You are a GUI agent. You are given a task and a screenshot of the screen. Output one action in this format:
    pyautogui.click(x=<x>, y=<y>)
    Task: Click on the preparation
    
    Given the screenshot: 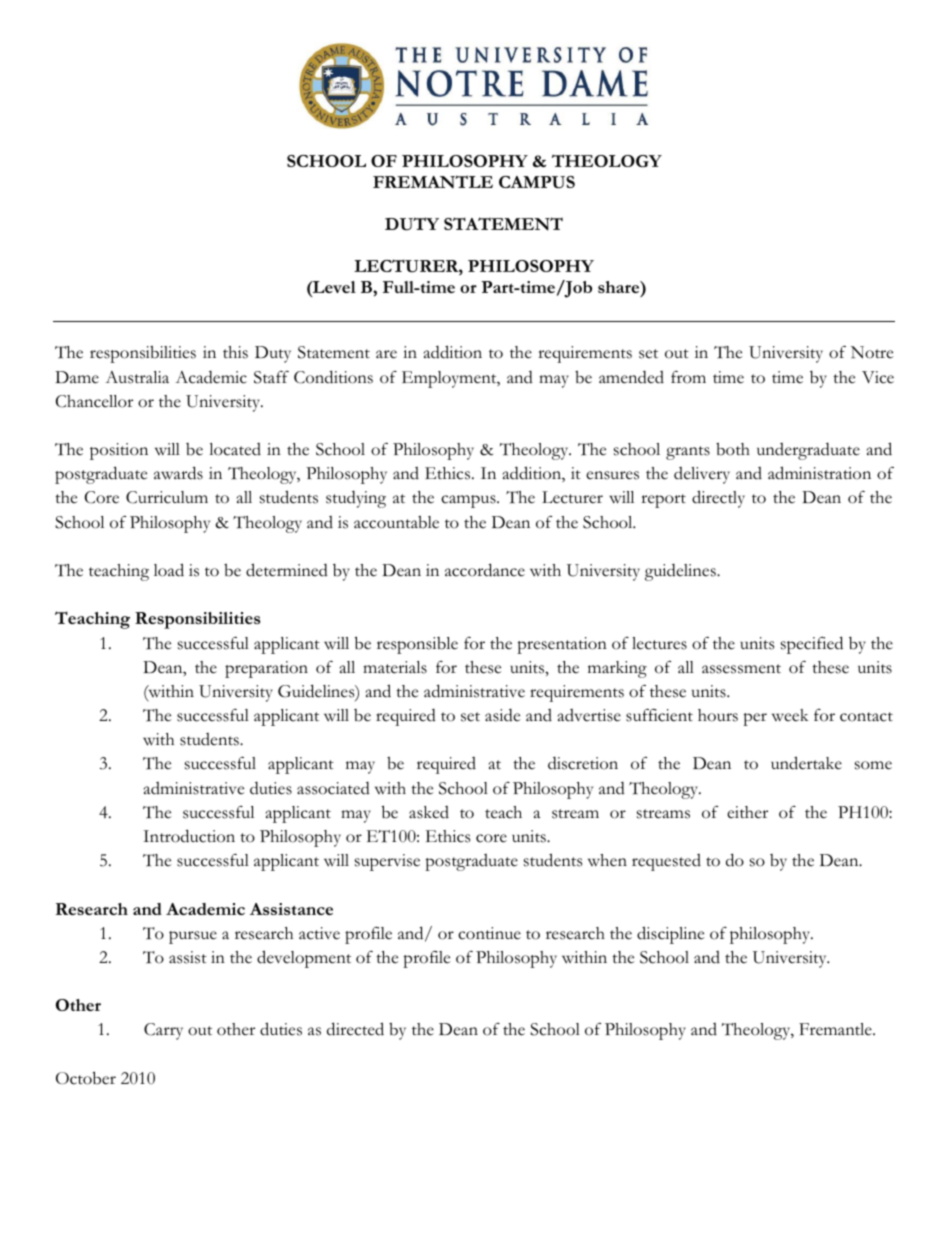 What is the action you would take?
    pyautogui.click(x=266, y=669)
